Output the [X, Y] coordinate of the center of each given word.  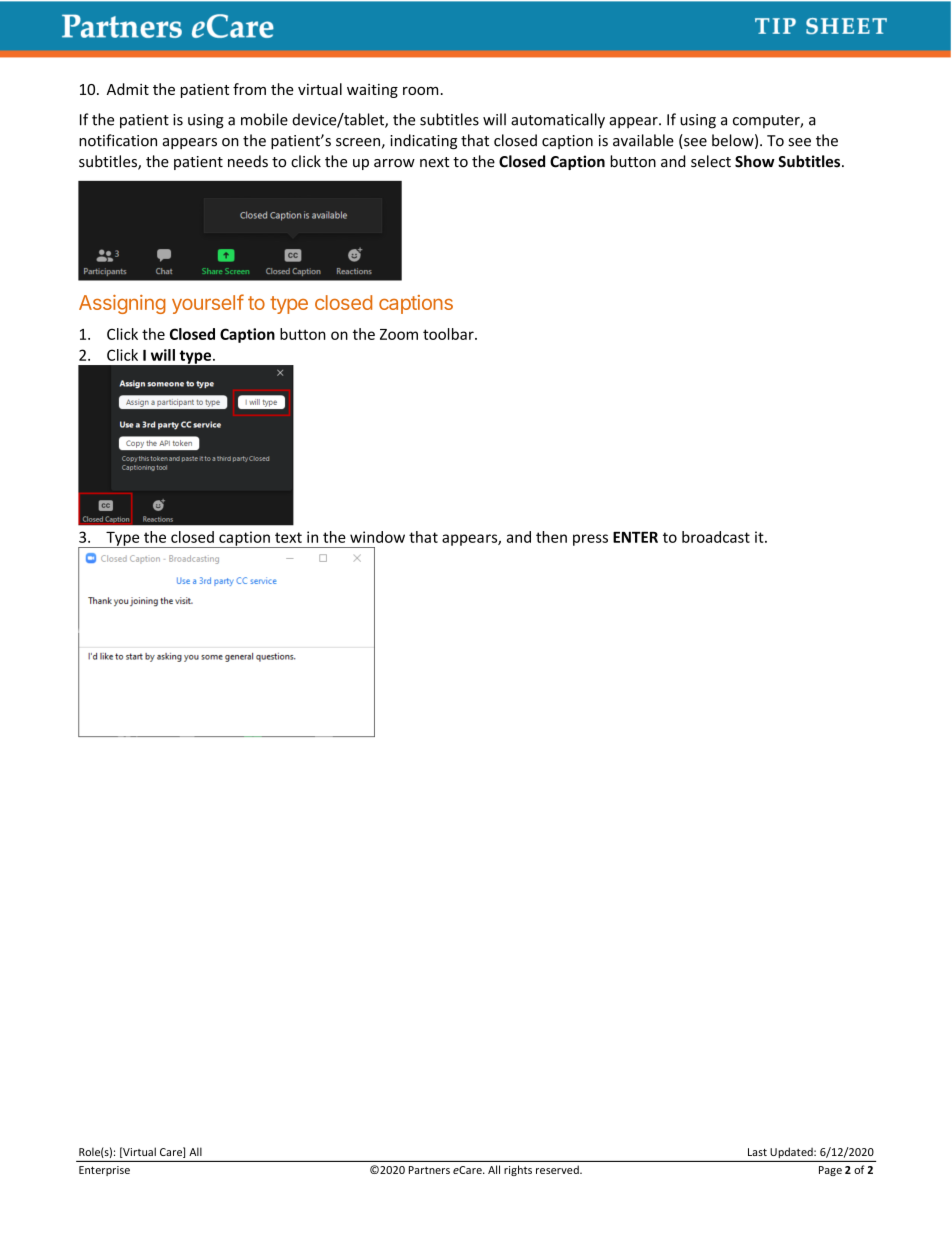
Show [755, 161]
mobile [264, 119]
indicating [423, 141]
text [288, 537]
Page [830, 1171]
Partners [429, 1170]
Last [757, 1152]
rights [518, 1170]
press [590, 540]
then [551, 537]
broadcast [716, 537]
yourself [208, 304]
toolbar [449, 334]
